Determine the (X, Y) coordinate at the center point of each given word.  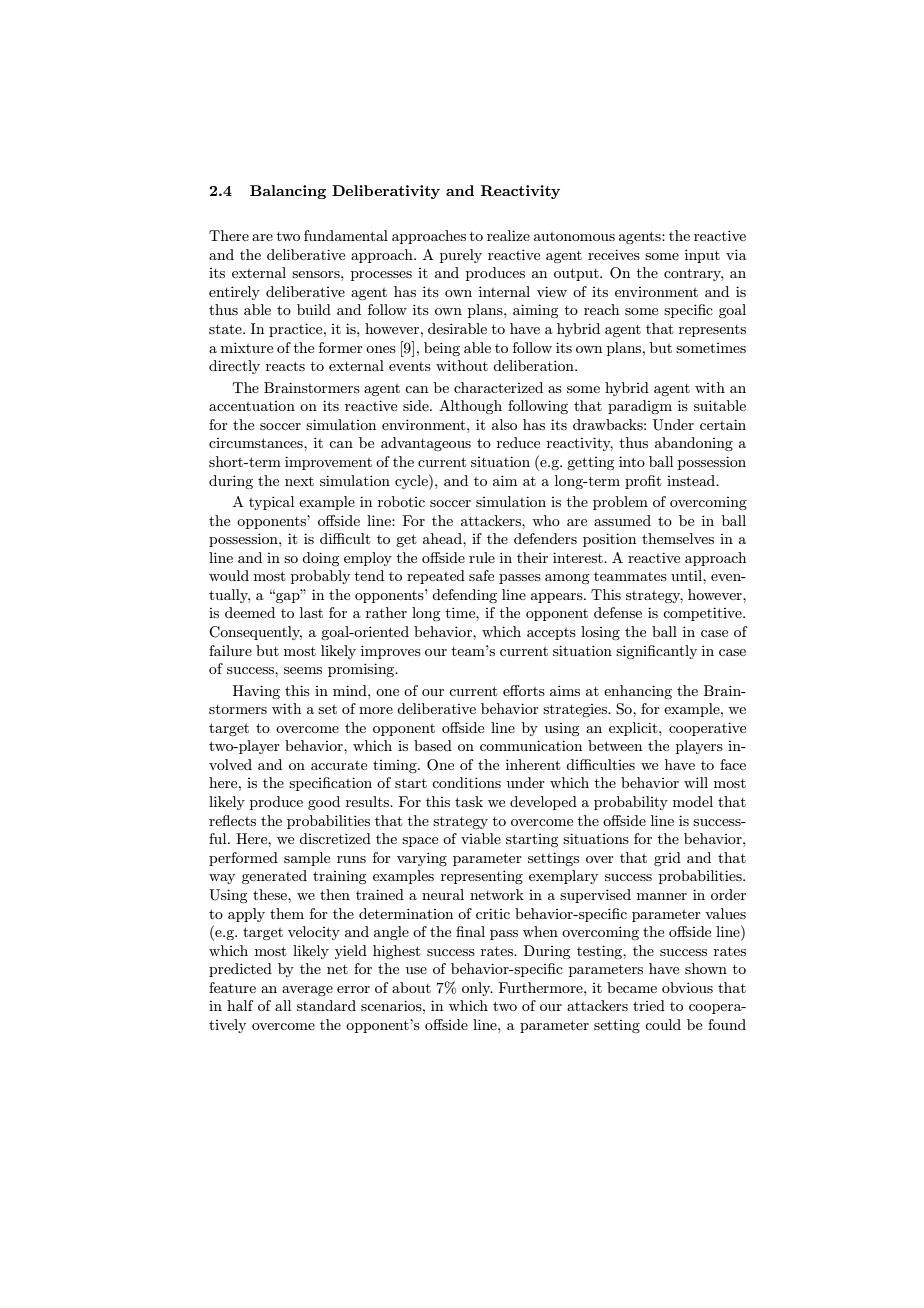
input (702, 256)
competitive (703, 614)
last (311, 612)
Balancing (288, 192)
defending (464, 596)
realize (508, 235)
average (307, 991)
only (477, 989)
